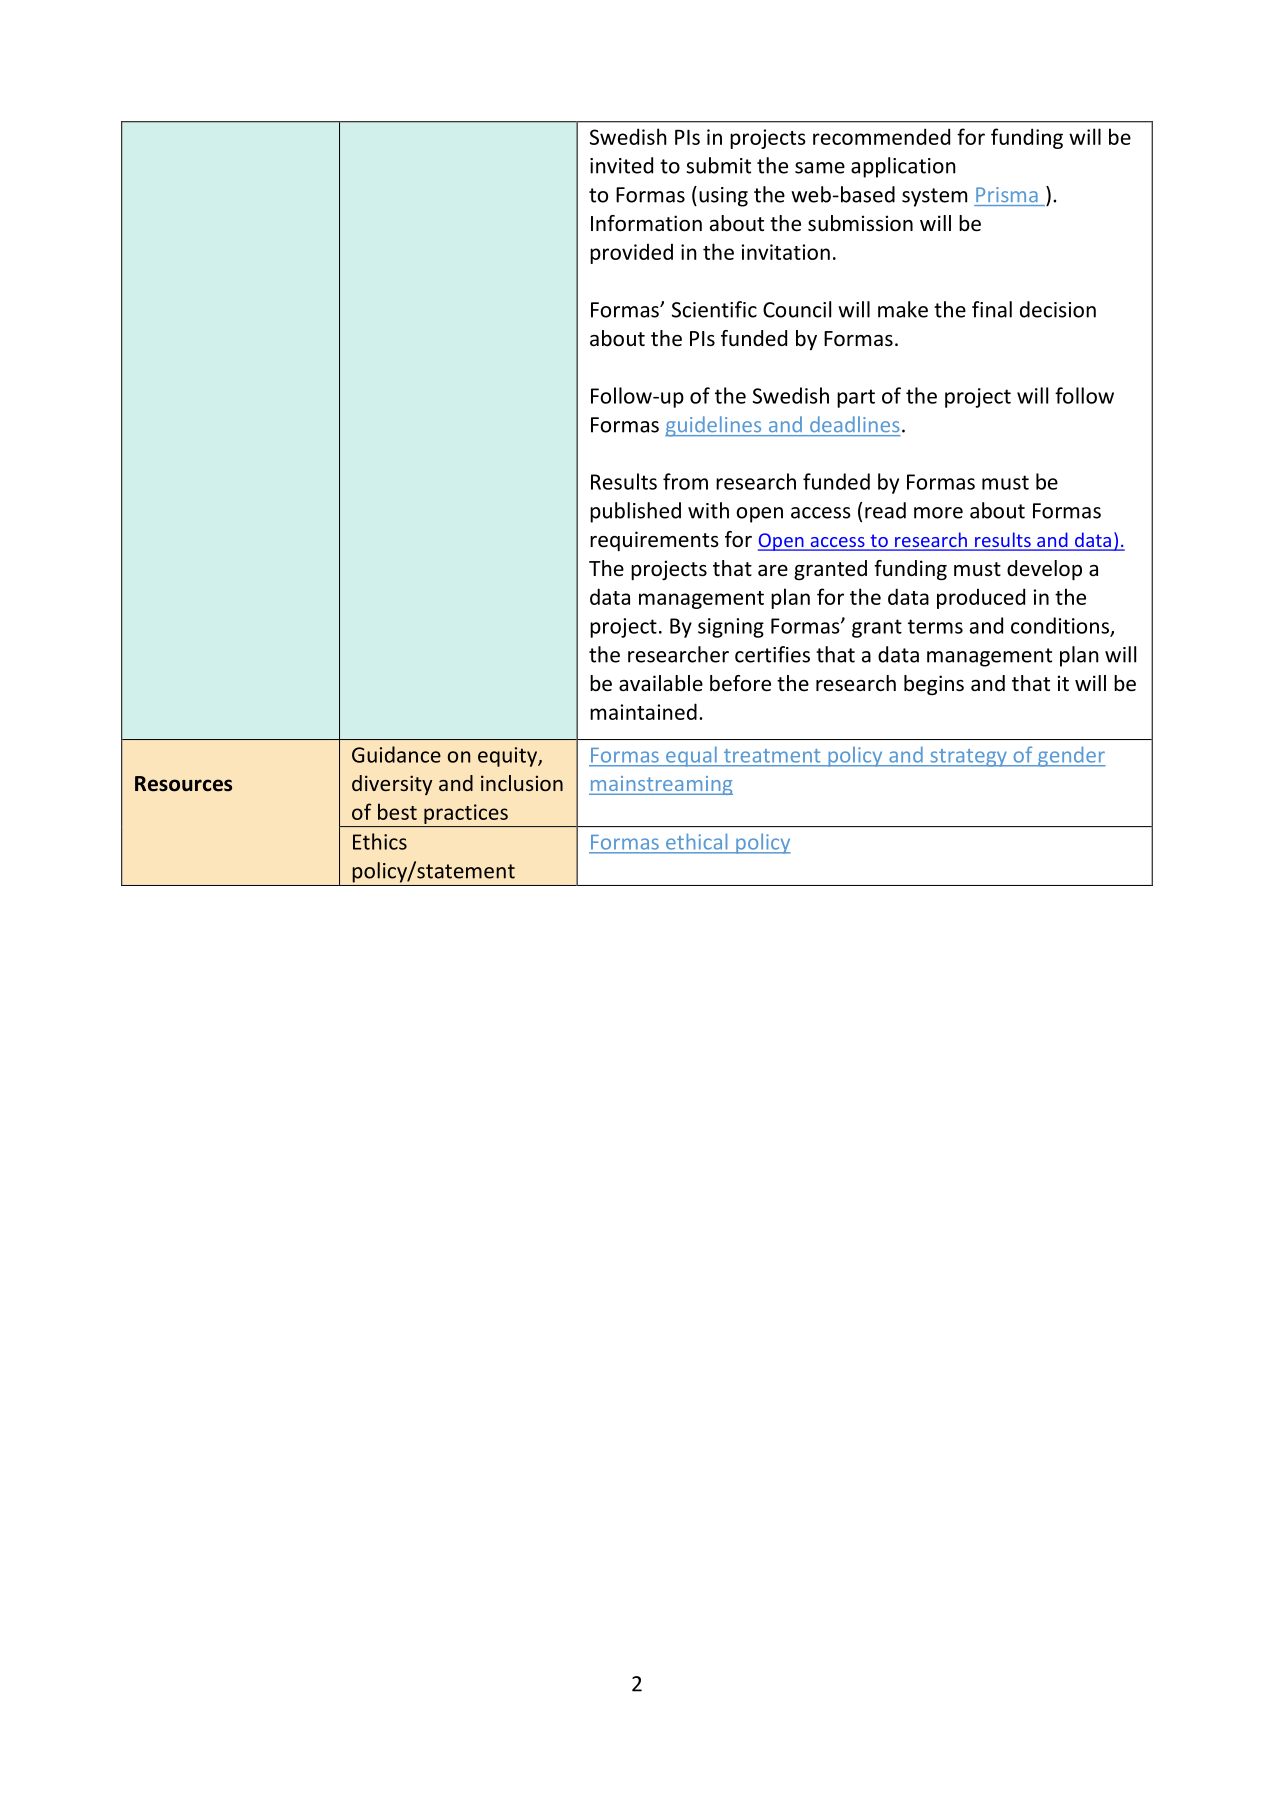 The width and height of the document is (1274, 1802). Describe the element at coordinates (635, 512) in the document. I see `published` at that location.
